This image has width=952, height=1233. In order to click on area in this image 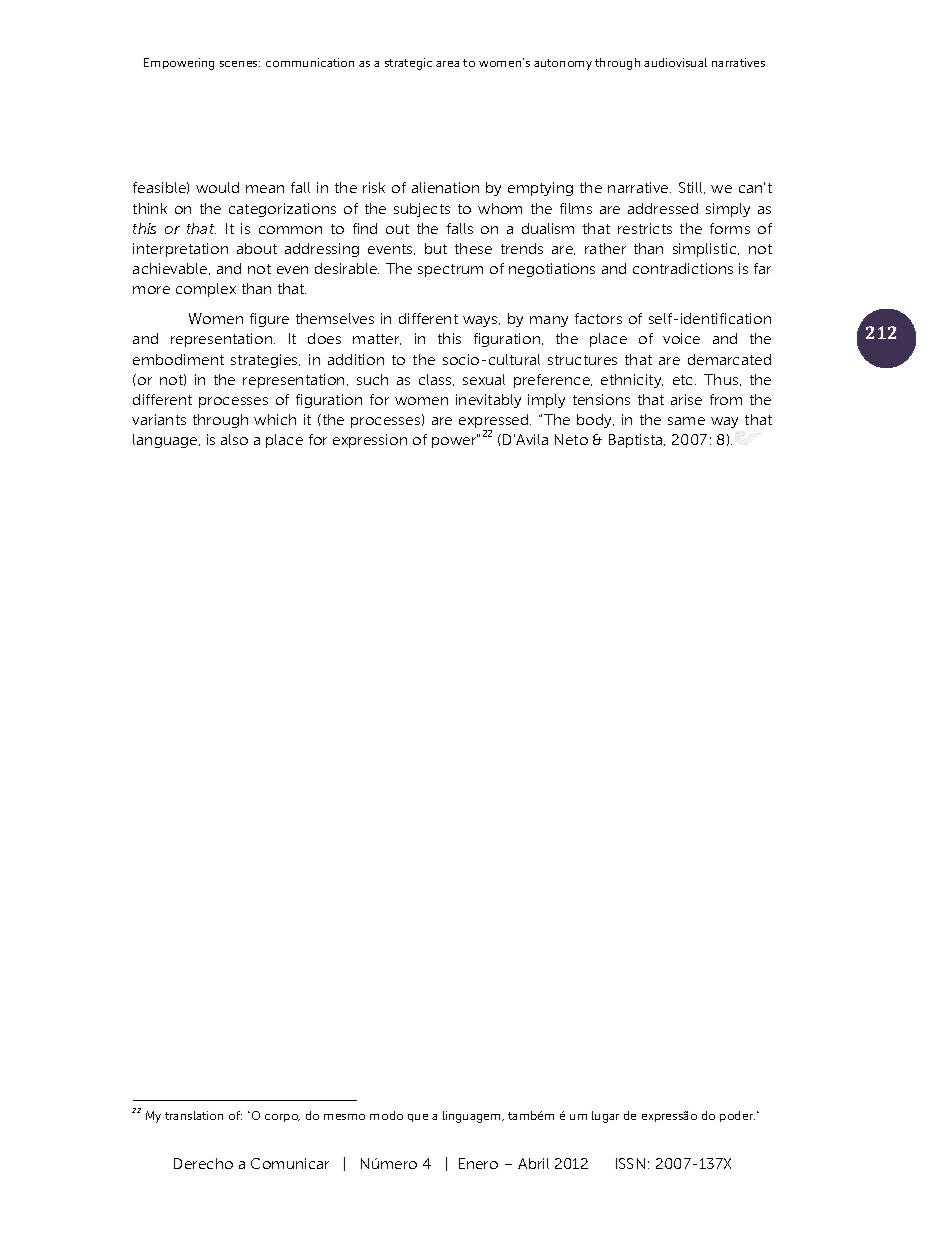, I will do `click(447, 64)`.
